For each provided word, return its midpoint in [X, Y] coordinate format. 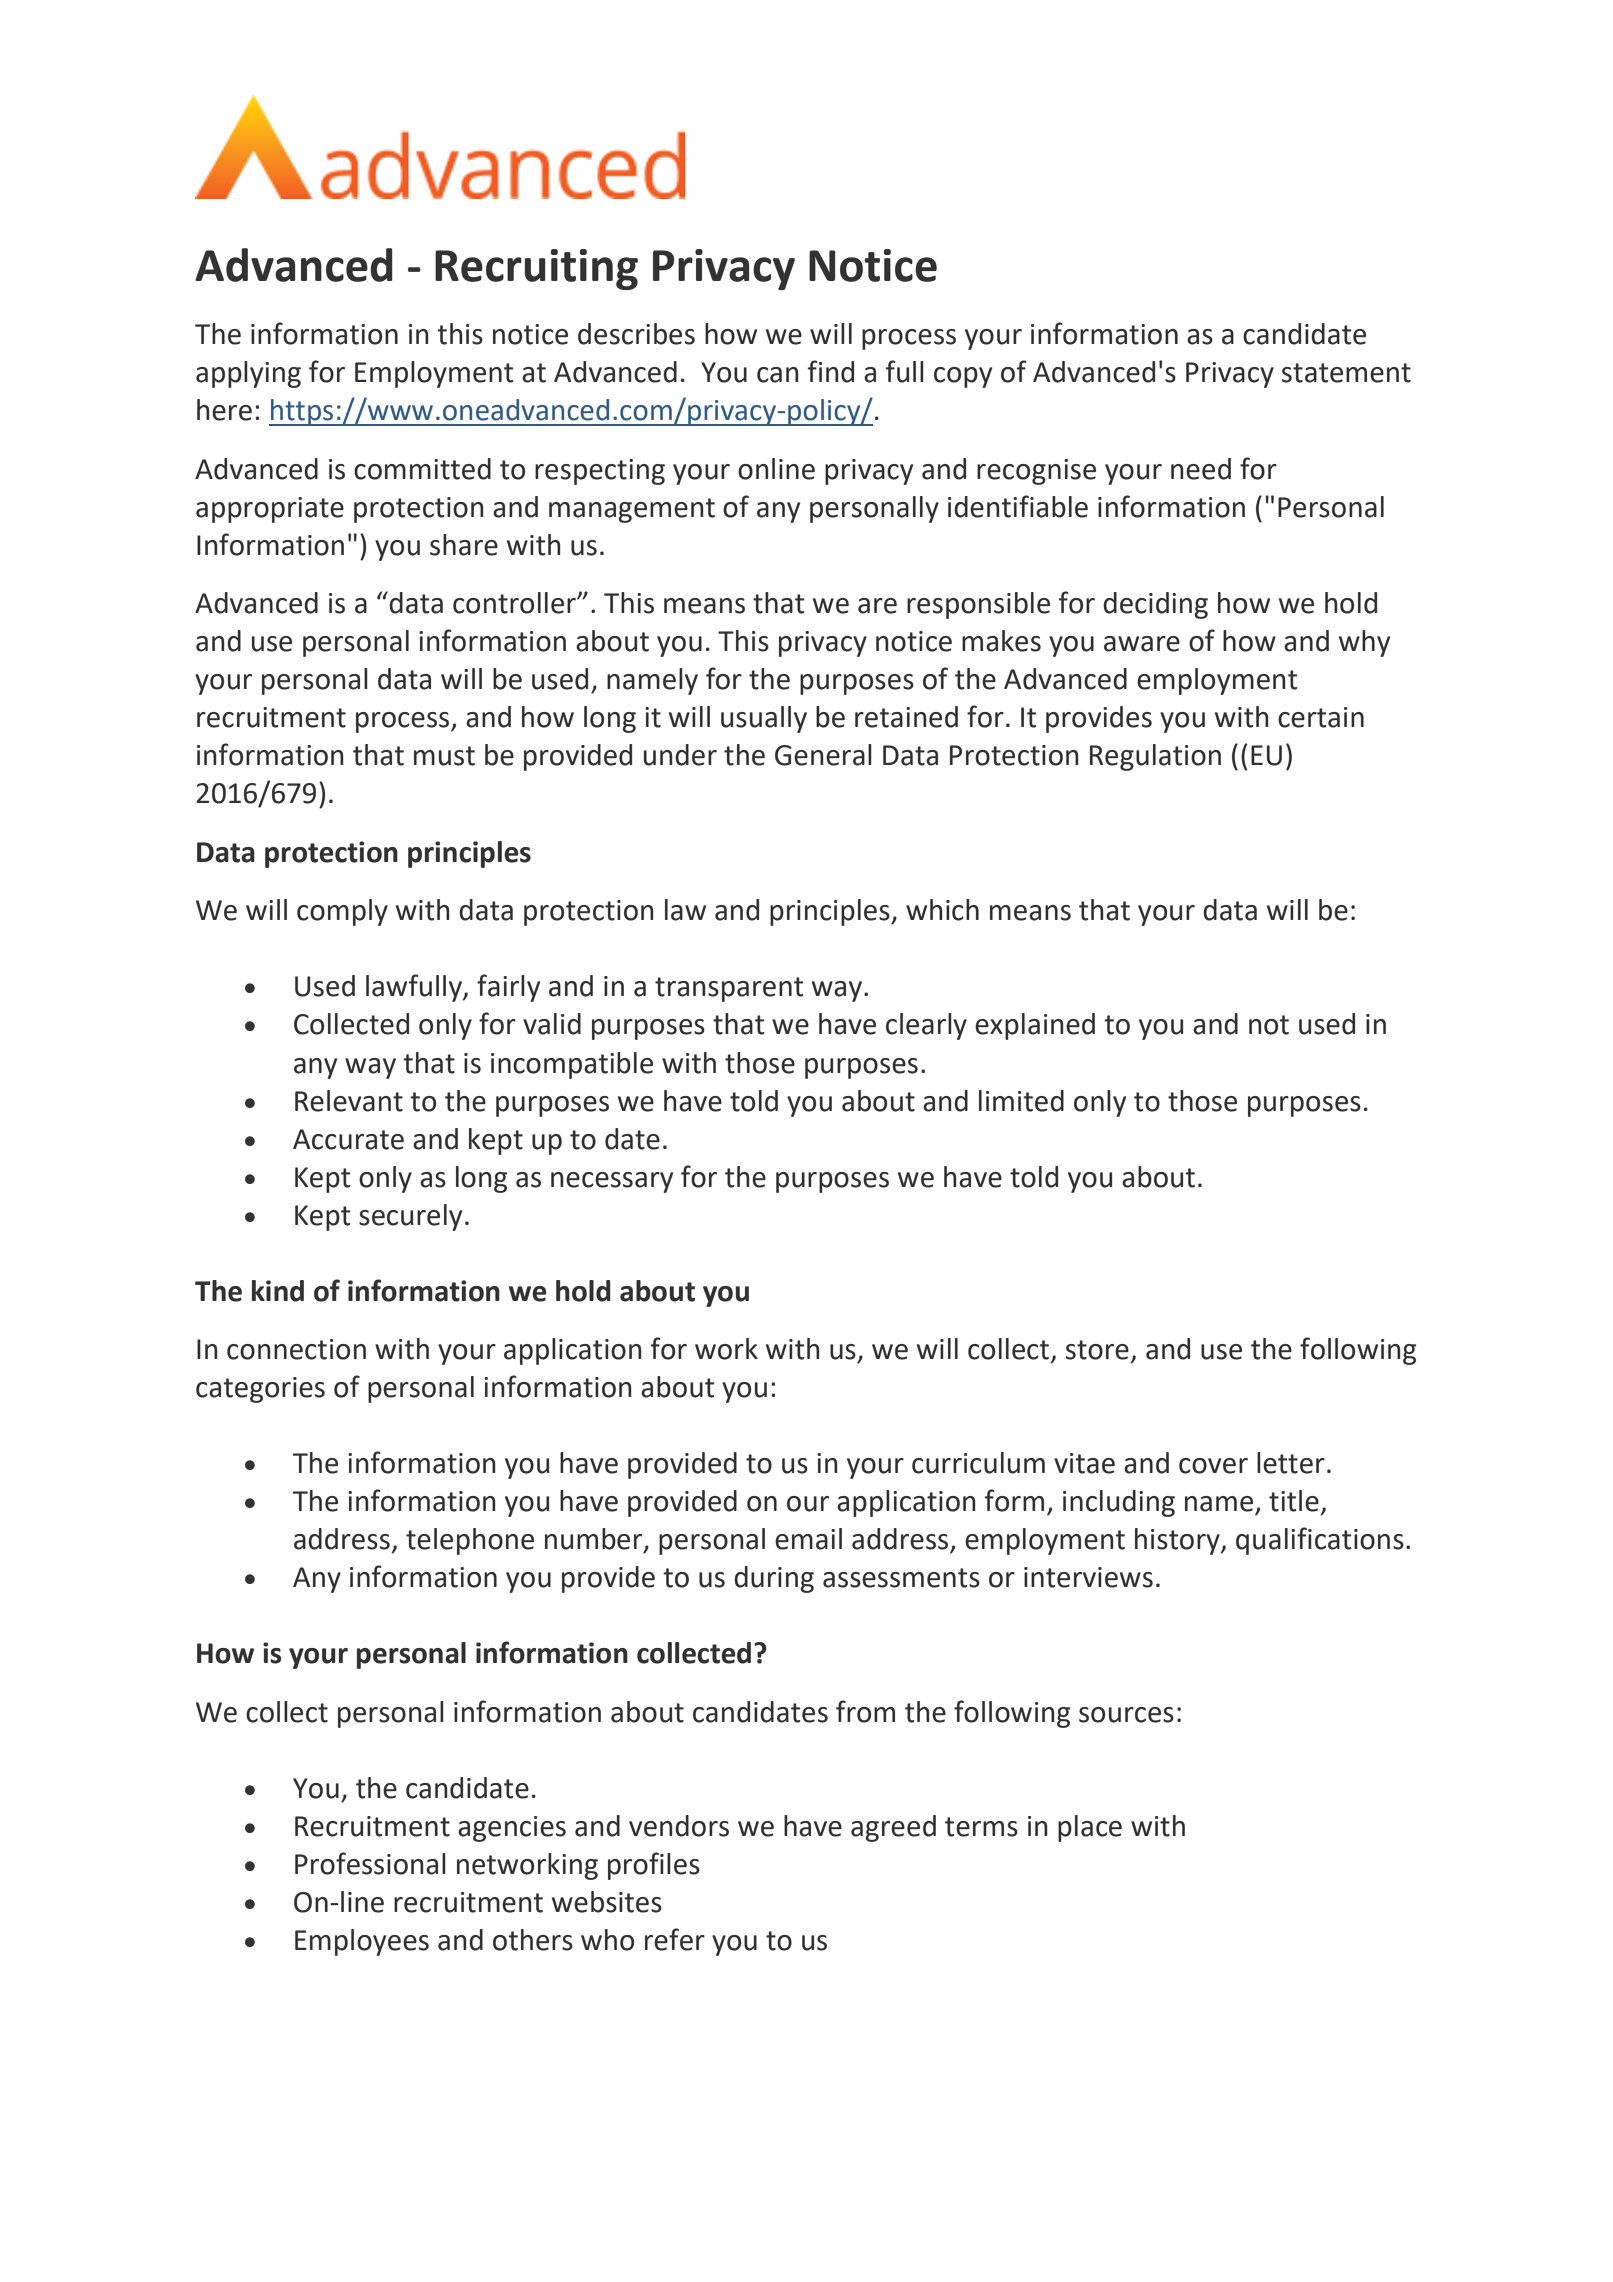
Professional [370, 1863]
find [831, 371]
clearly [926, 1026]
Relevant [349, 1101]
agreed [893, 1828]
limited [1021, 1101]
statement [1346, 373]
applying [248, 374]
